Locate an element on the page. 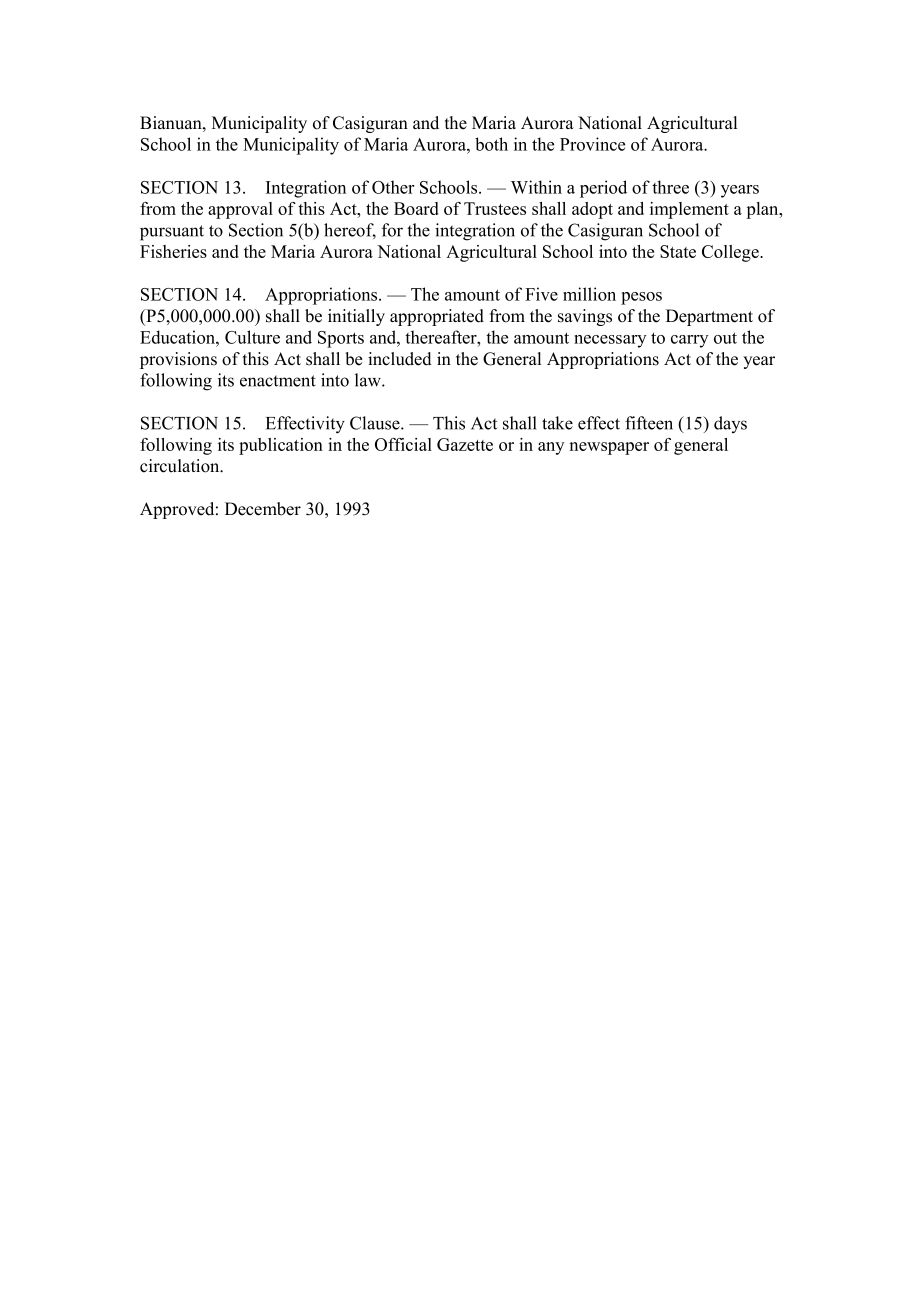 The width and height of the page is (924, 1308). Department is located at coordinates (709, 317).
